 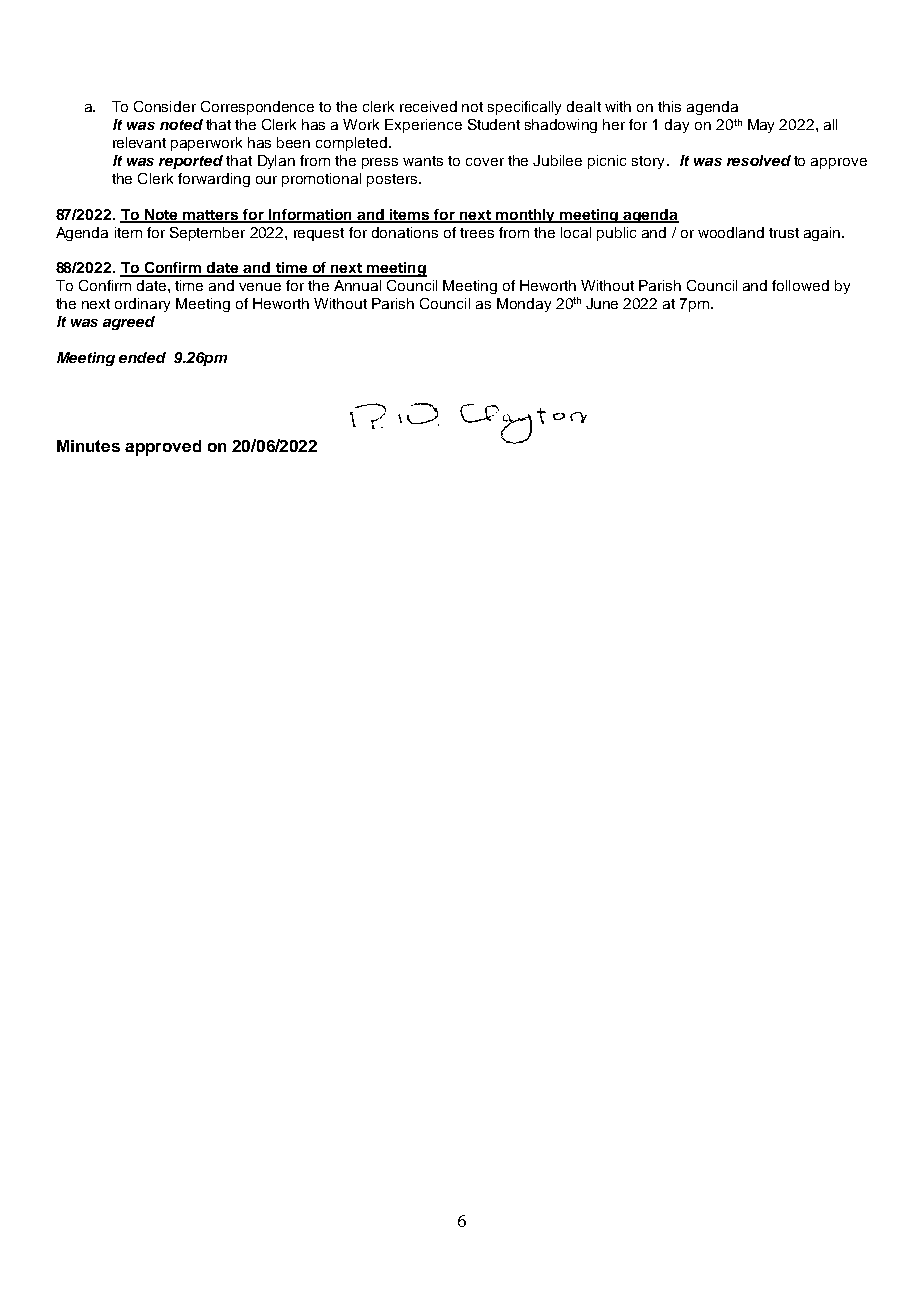 I want to click on forwarding, so click(x=214, y=180).
